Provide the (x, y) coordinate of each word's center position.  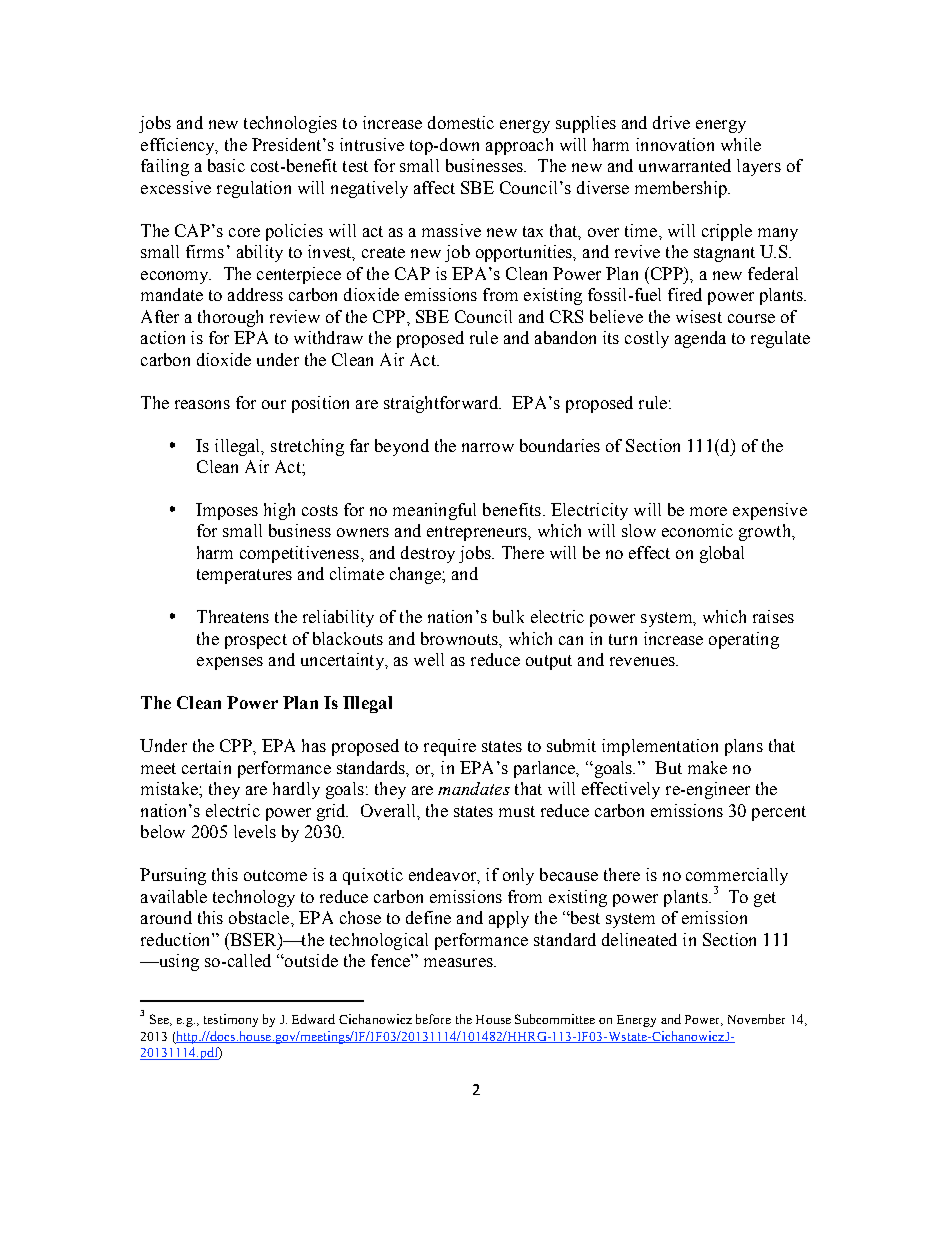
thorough (230, 318)
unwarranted (685, 165)
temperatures (244, 576)
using (177, 962)
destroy (428, 554)
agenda (700, 339)
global (722, 554)
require (450, 747)
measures (459, 962)
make (707, 767)
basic (226, 165)
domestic (461, 122)
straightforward (442, 404)
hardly (296, 790)
